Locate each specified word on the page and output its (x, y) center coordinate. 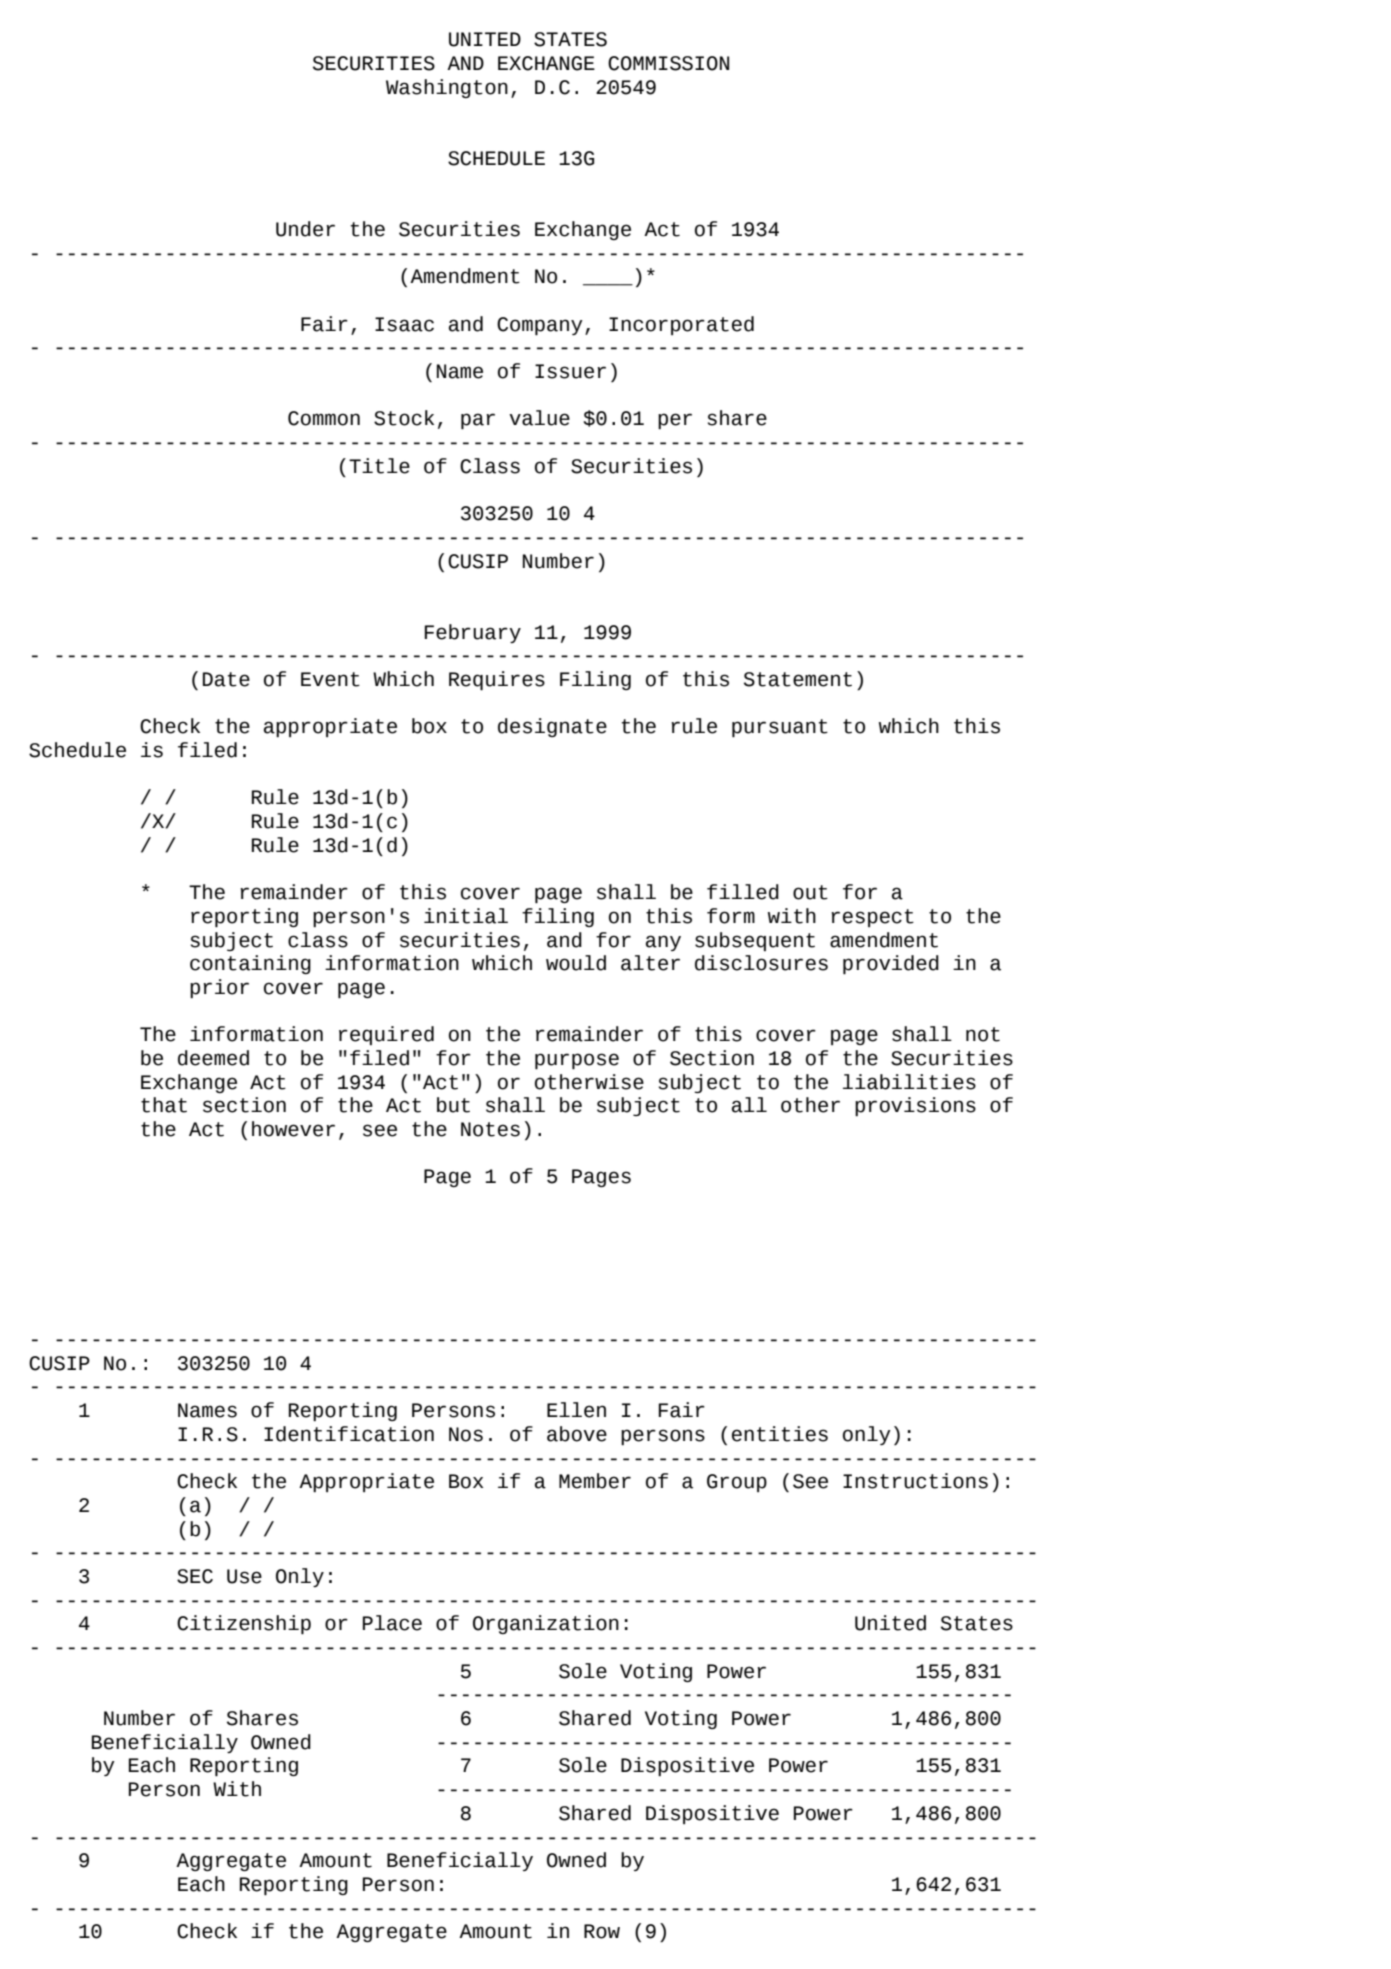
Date (226, 679)
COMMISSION (668, 63)
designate (552, 727)
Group (737, 1483)
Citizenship (244, 1625)
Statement (798, 679)
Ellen (576, 1410)
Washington (447, 88)
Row (602, 1931)
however (293, 1129)
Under (305, 229)
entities (780, 1434)
